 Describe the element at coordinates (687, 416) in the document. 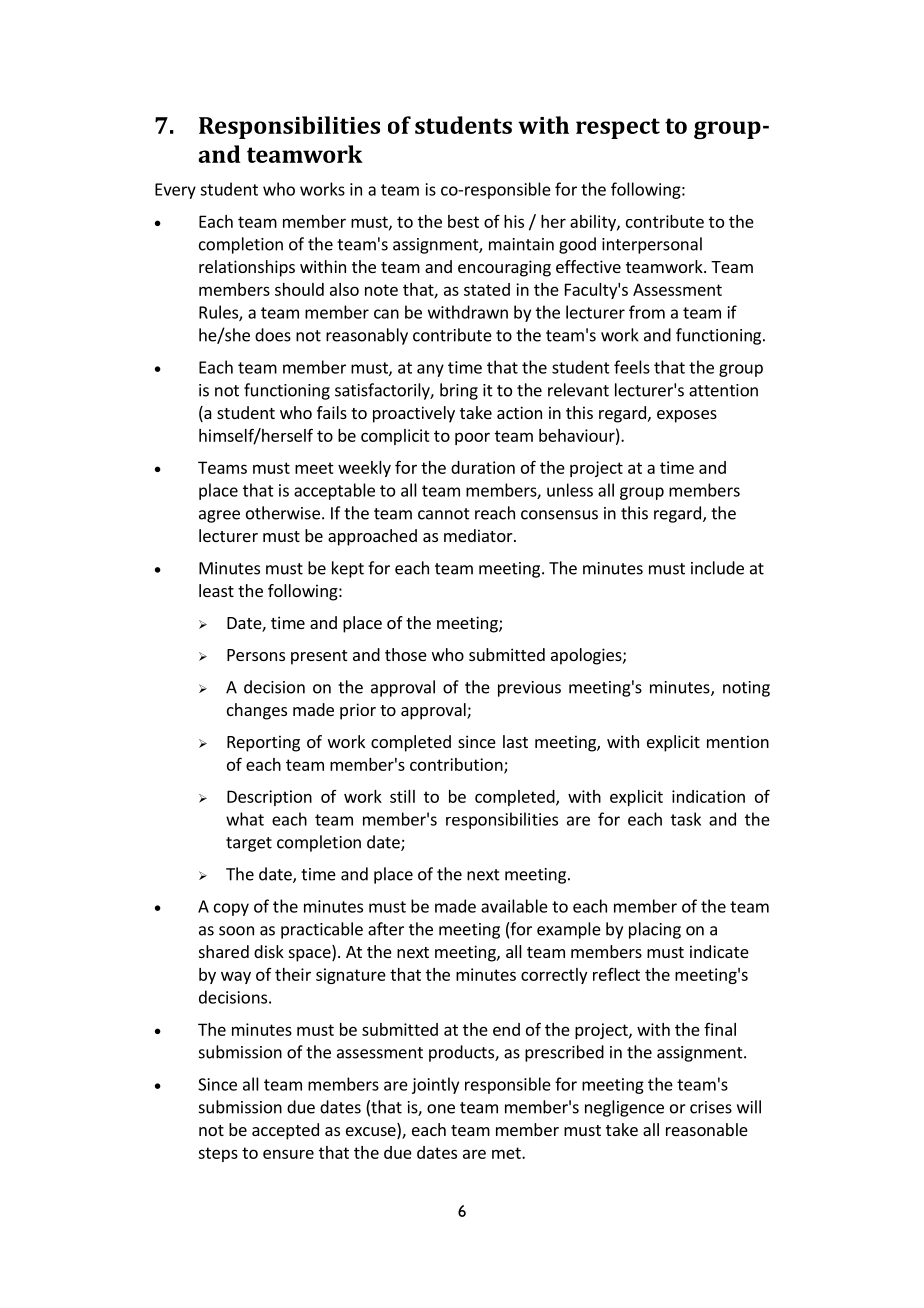

I see `exposes` at that location.
